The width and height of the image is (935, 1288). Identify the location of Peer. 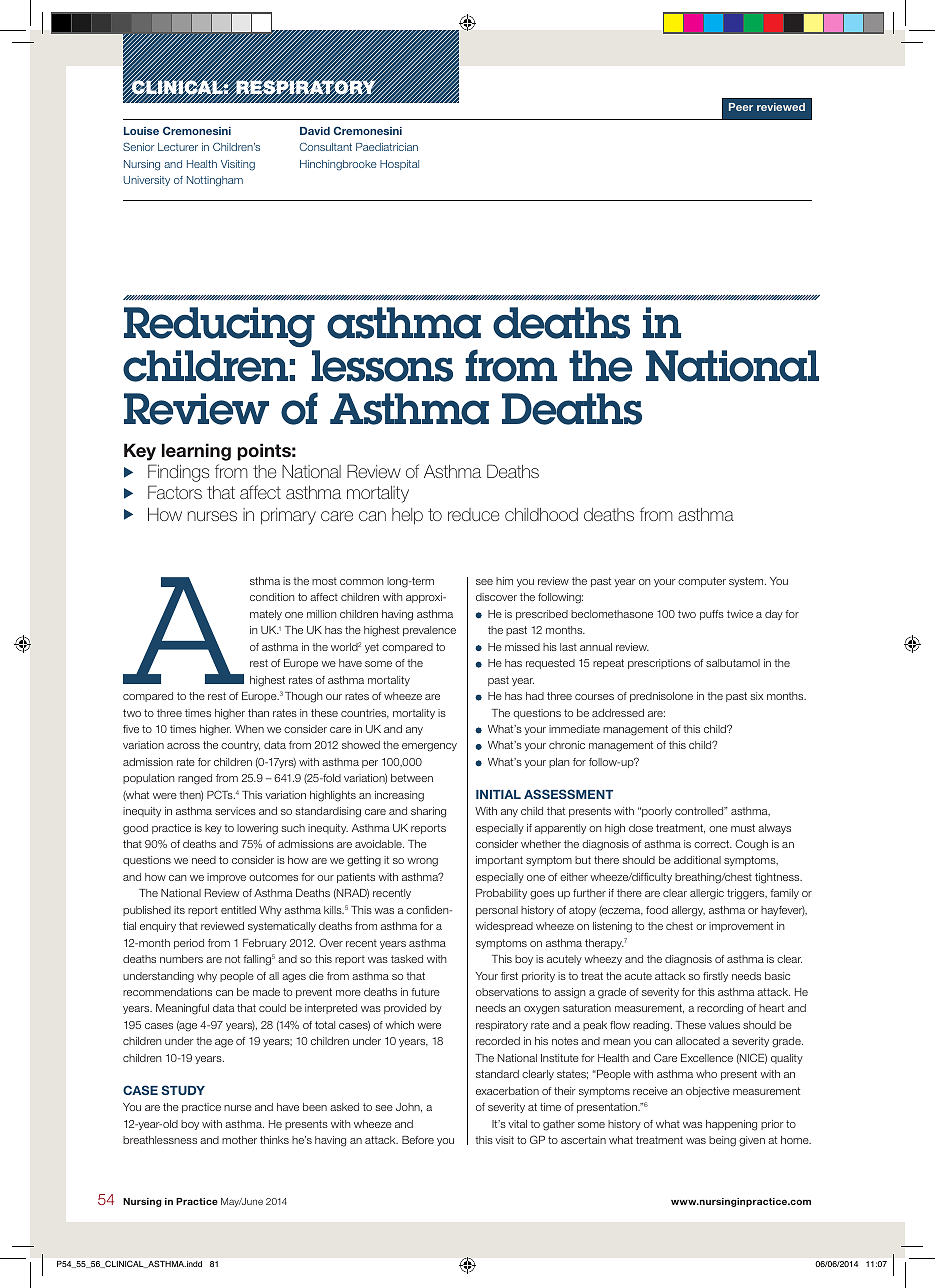
(741, 107).
